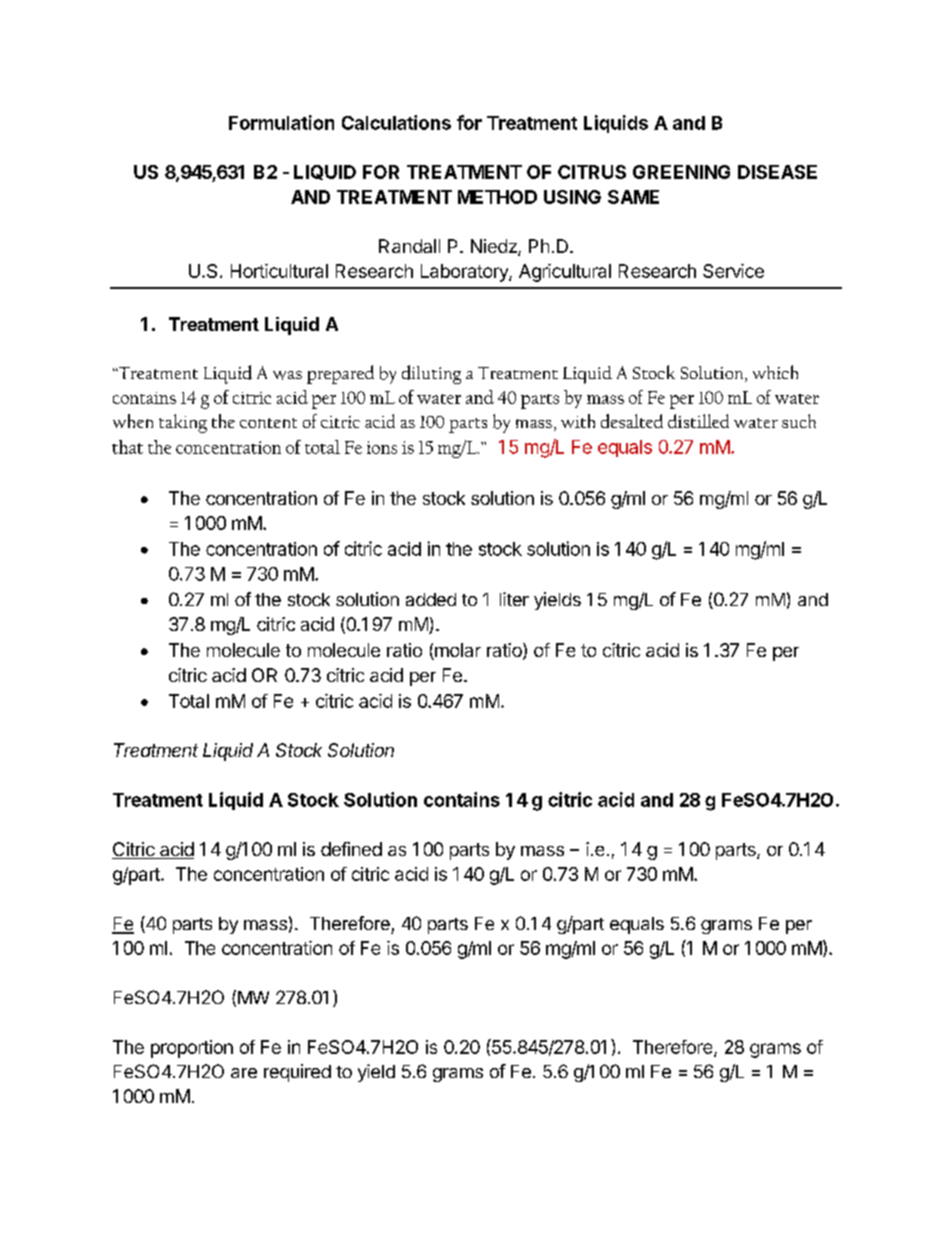  Describe the element at coordinates (698, 421) in the document. I see `distilled` at that location.
